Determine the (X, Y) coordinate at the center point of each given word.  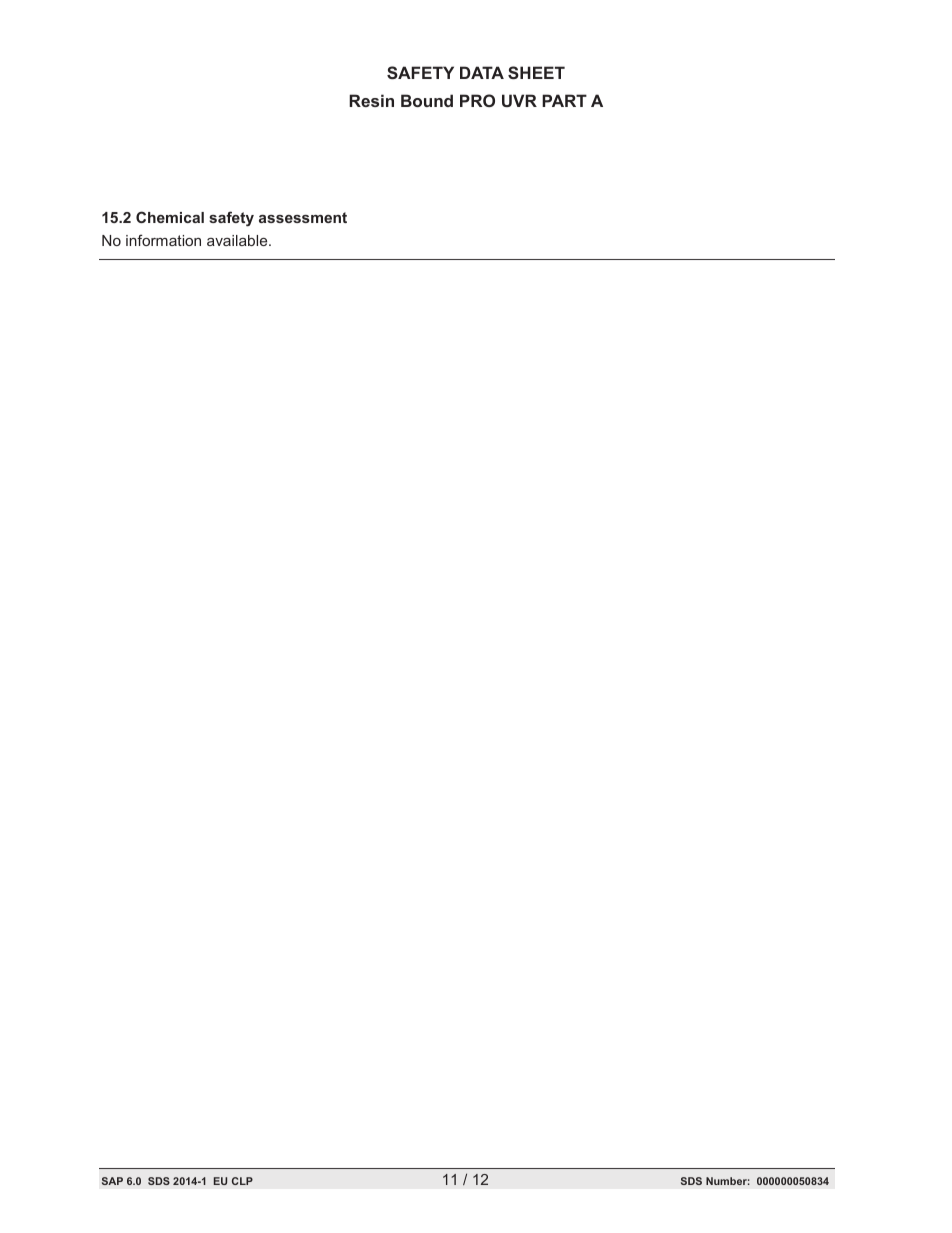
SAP (112, 1181)
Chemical (170, 217)
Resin (371, 100)
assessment (303, 217)
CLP (242, 1181)
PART (564, 100)
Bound (427, 100)
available (238, 240)
